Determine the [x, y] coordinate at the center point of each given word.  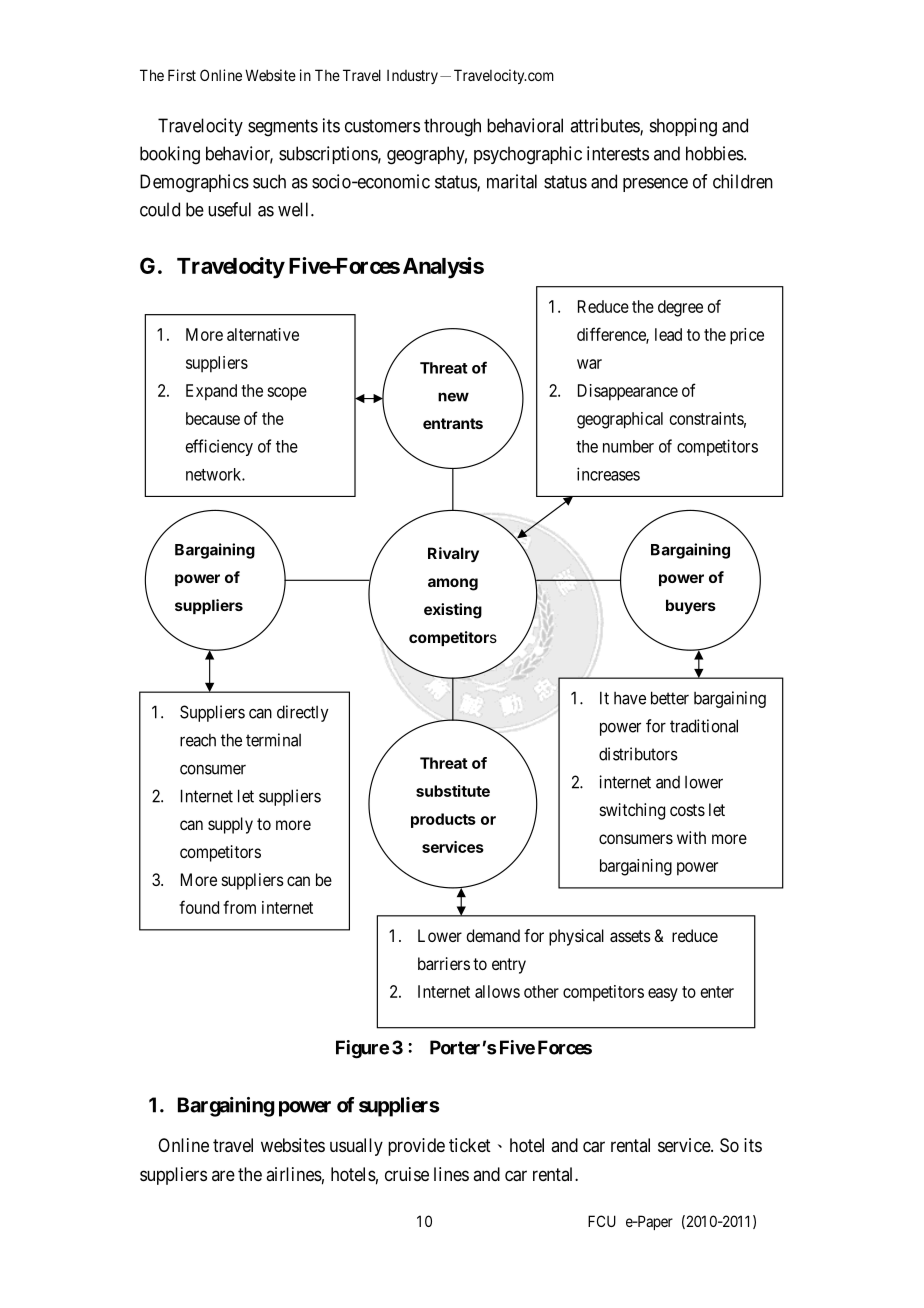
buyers [691, 606]
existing [453, 611]
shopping [683, 127]
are [223, 1175]
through [452, 127]
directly [303, 713]
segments [283, 128]
